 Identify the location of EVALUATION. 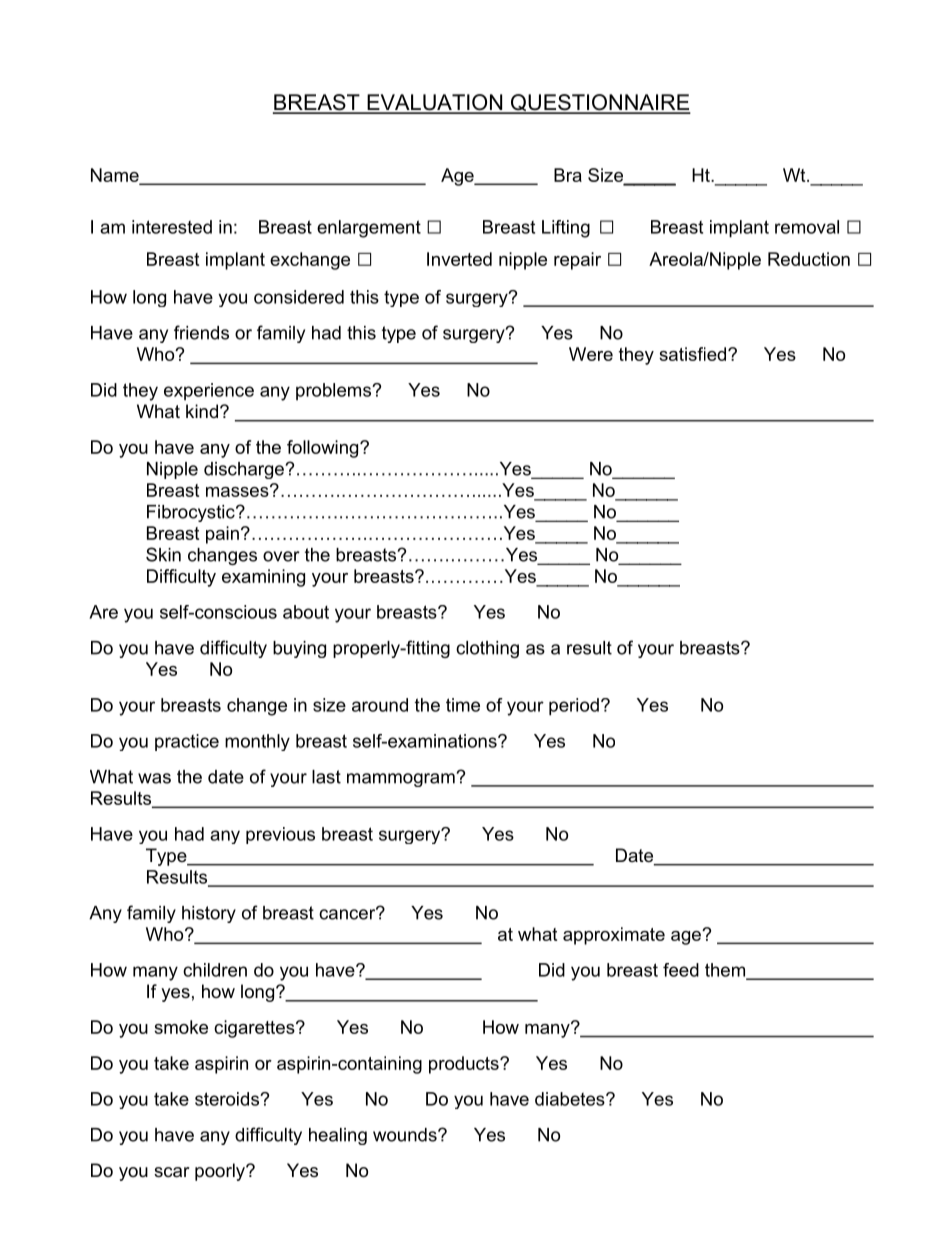
(435, 103).
